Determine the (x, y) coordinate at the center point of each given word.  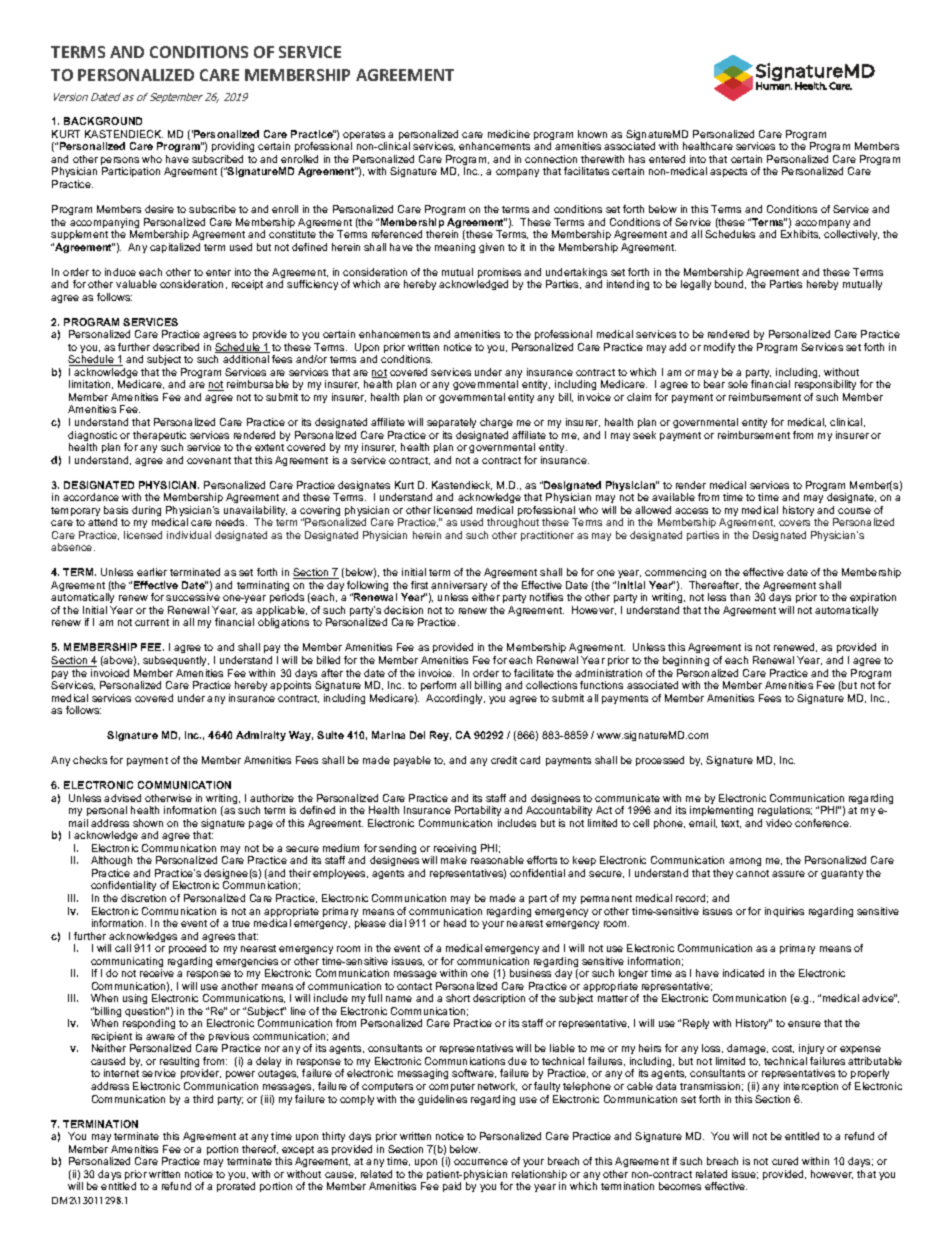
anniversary (459, 587)
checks (90, 760)
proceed (187, 949)
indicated (743, 973)
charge (496, 423)
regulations (785, 813)
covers (794, 523)
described (176, 347)
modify (719, 348)
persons (120, 162)
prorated (236, 1187)
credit (504, 760)
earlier (152, 572)
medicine (509, 134)
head (455, 923)
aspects (728, 172)
